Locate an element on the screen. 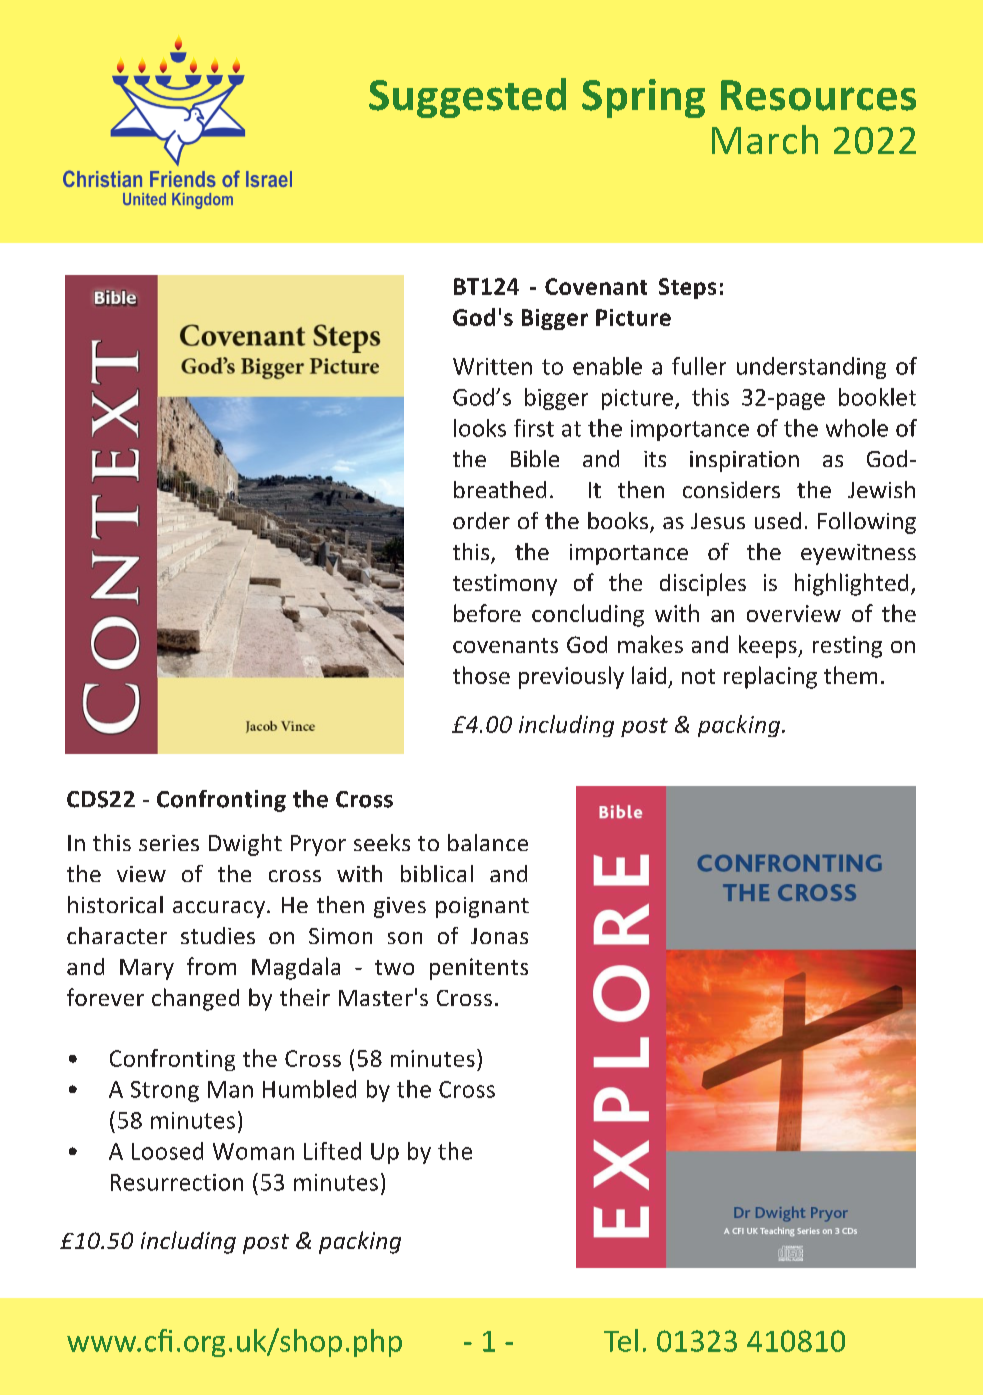 This screenshot has width=983, height=1395. Suggested is located at coordinates (467, 98).
